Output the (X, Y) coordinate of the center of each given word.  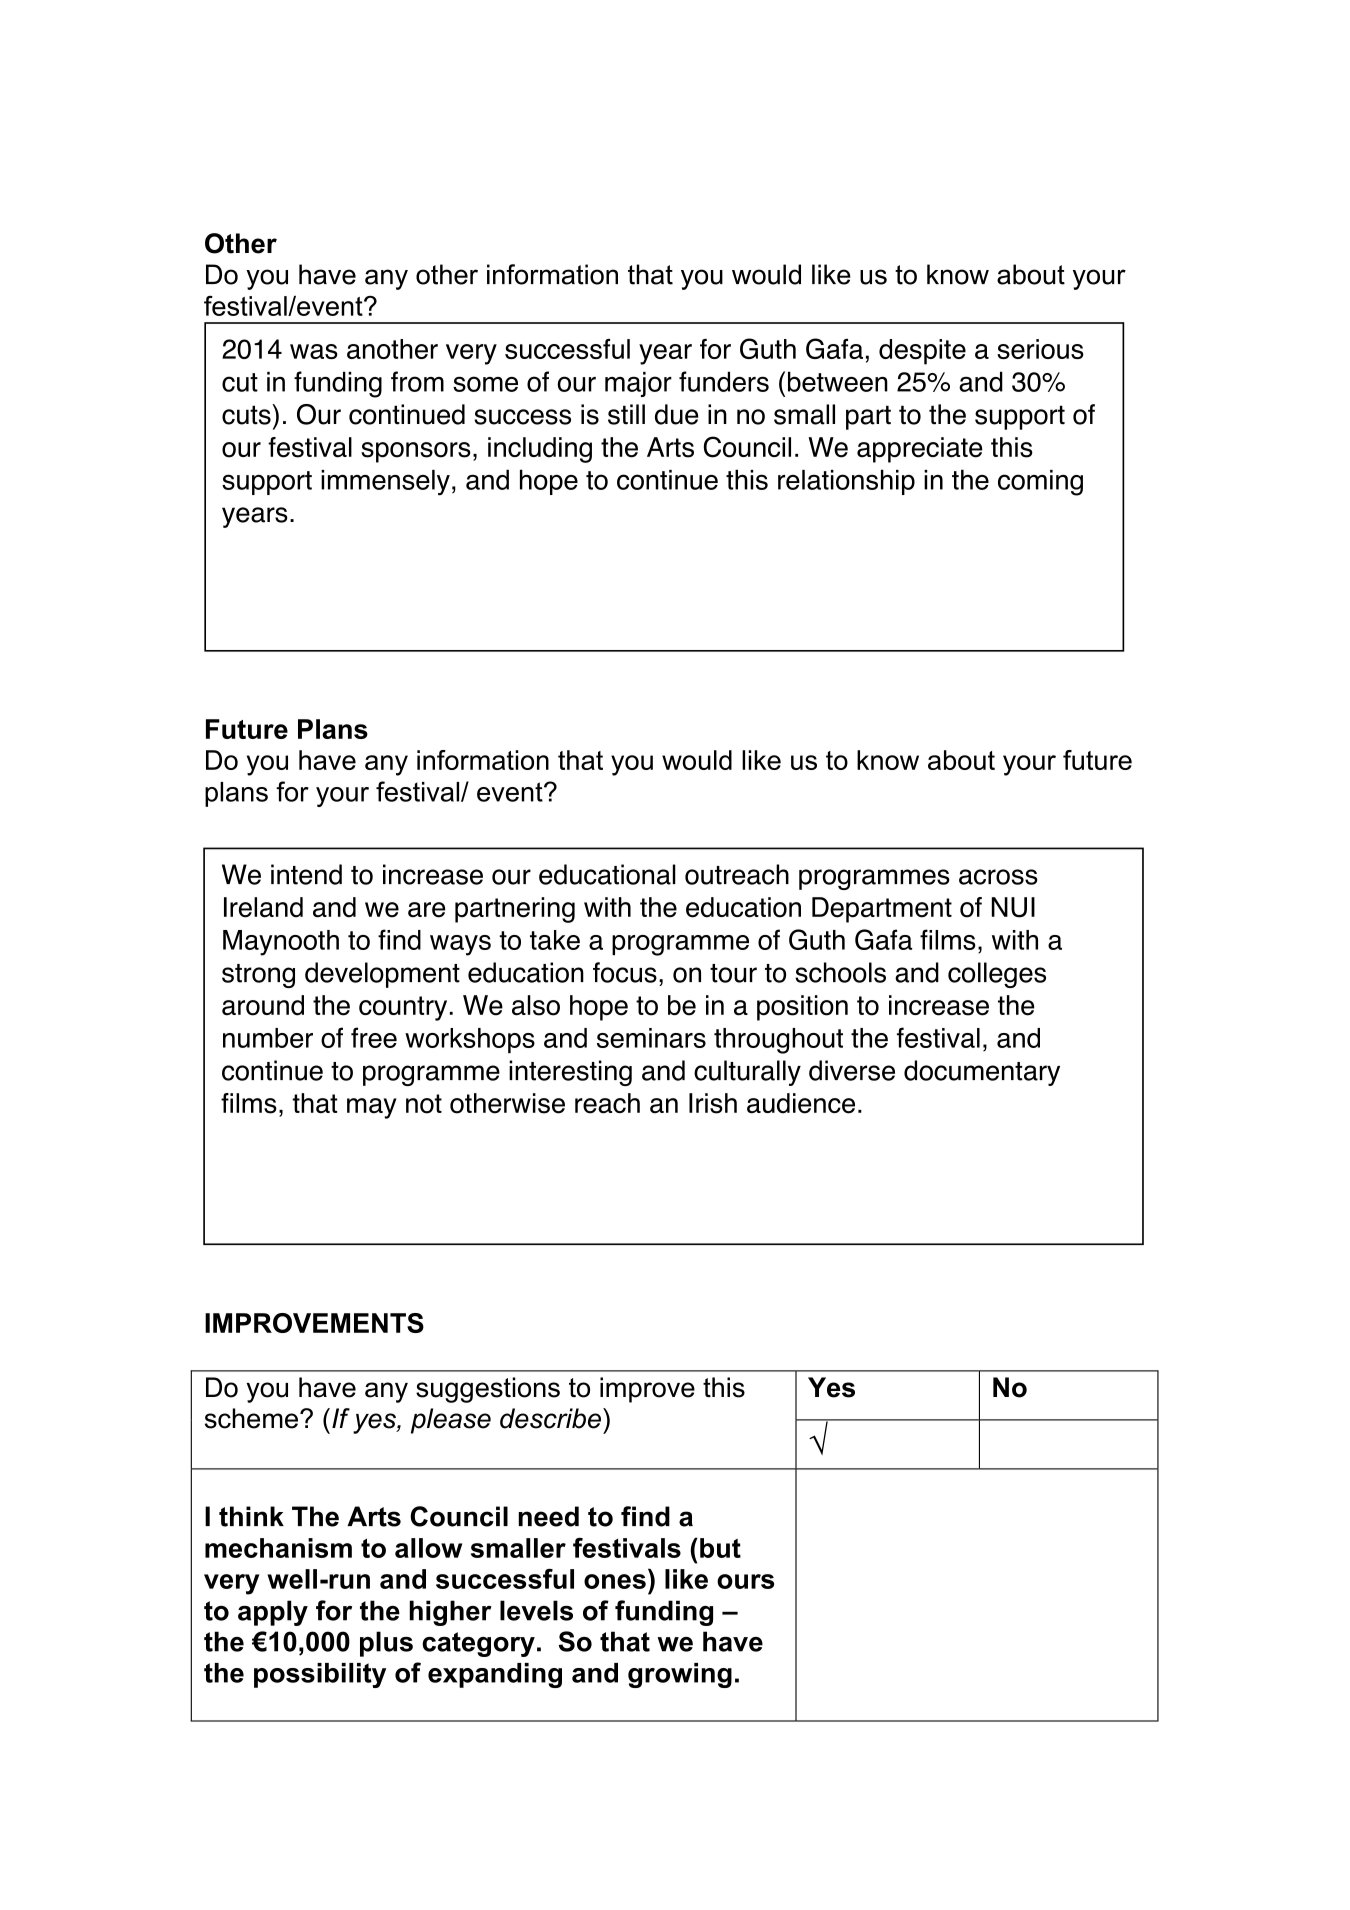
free (374, 1037)
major (638, 384)
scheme (251, 1418)
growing (680, 1675)
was (314, 351)
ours (745, 1581)
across (998, 877)
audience (801, 1103)
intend (306, 874)
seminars (651, 1038)
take (555, 940)
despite (922, 352)
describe (550, 1418)
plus (386, 1644)
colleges (997, 975)
